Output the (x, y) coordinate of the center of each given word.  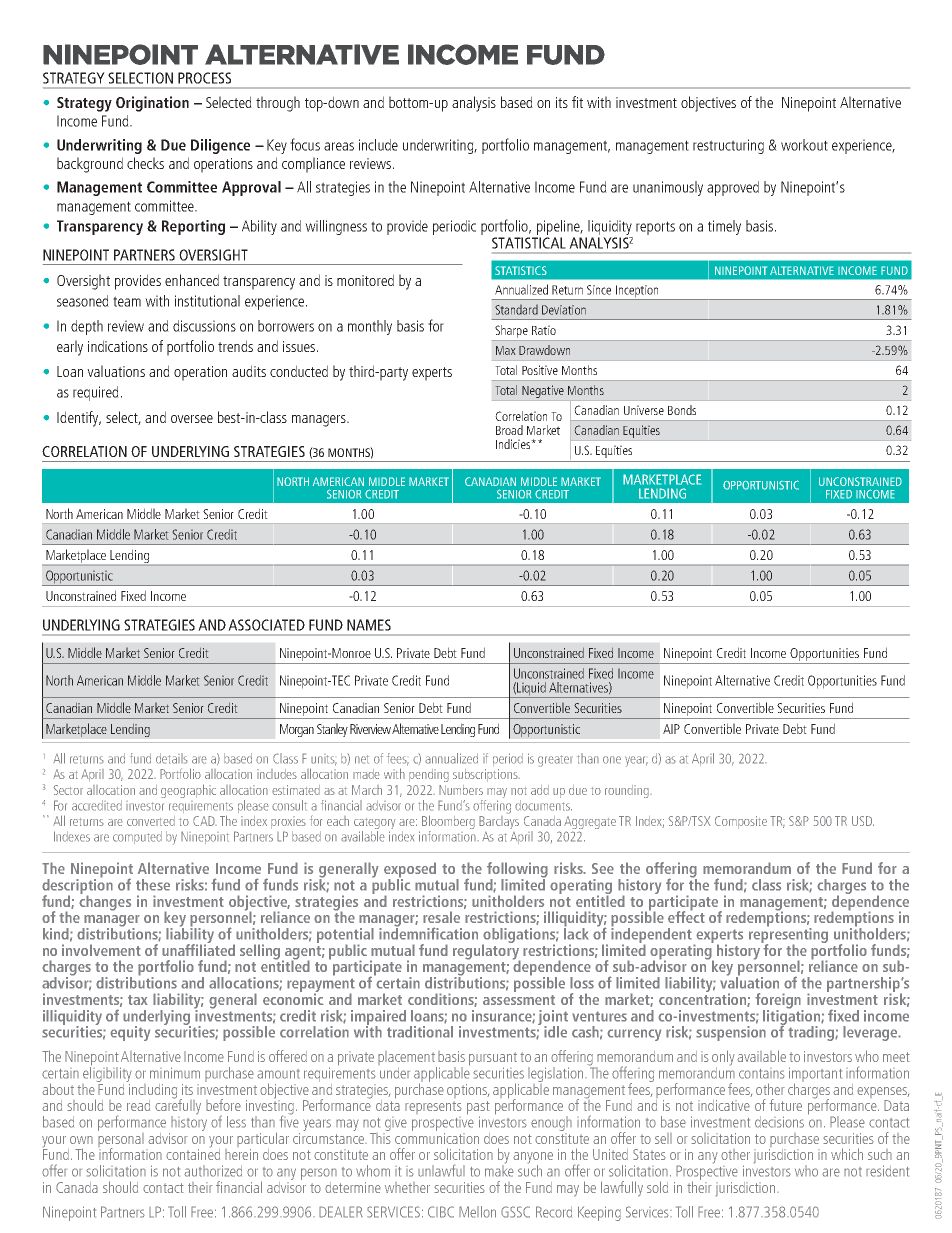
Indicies (514, 444)
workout (804, 145)
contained (193, 1153)
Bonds (682, 410)
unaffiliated (198, 949)
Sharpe (511, 331)
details (172, 758)
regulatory (487, 952)
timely (724, 227)
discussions (204, 326)
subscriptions (486, 775)
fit (577, 102)
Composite (741, 822)
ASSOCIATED (266, 625)
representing (788, 935)
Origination (152, 104)
